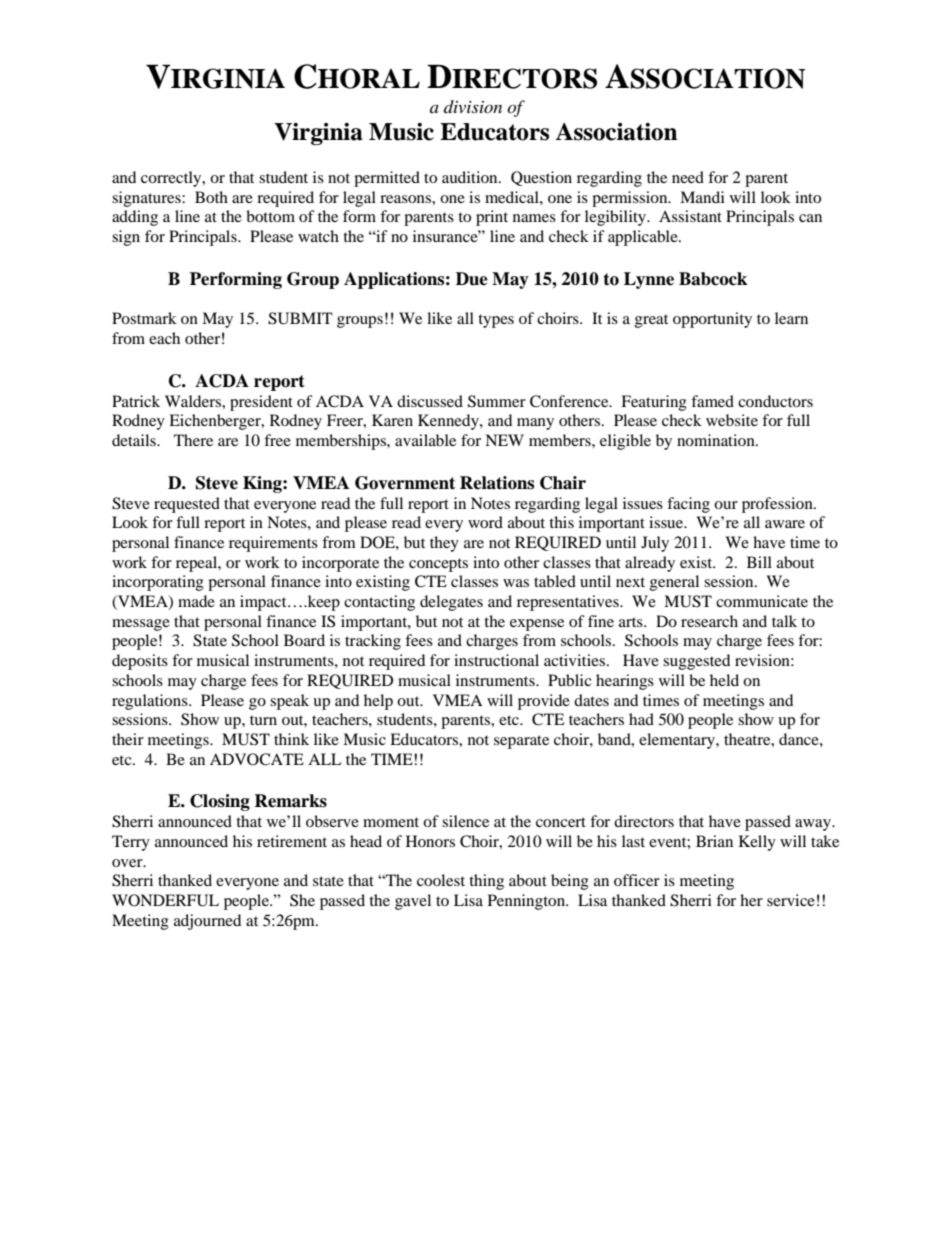 This document has height=1233, width=952. I want to click on thing, so click(486, 882).
